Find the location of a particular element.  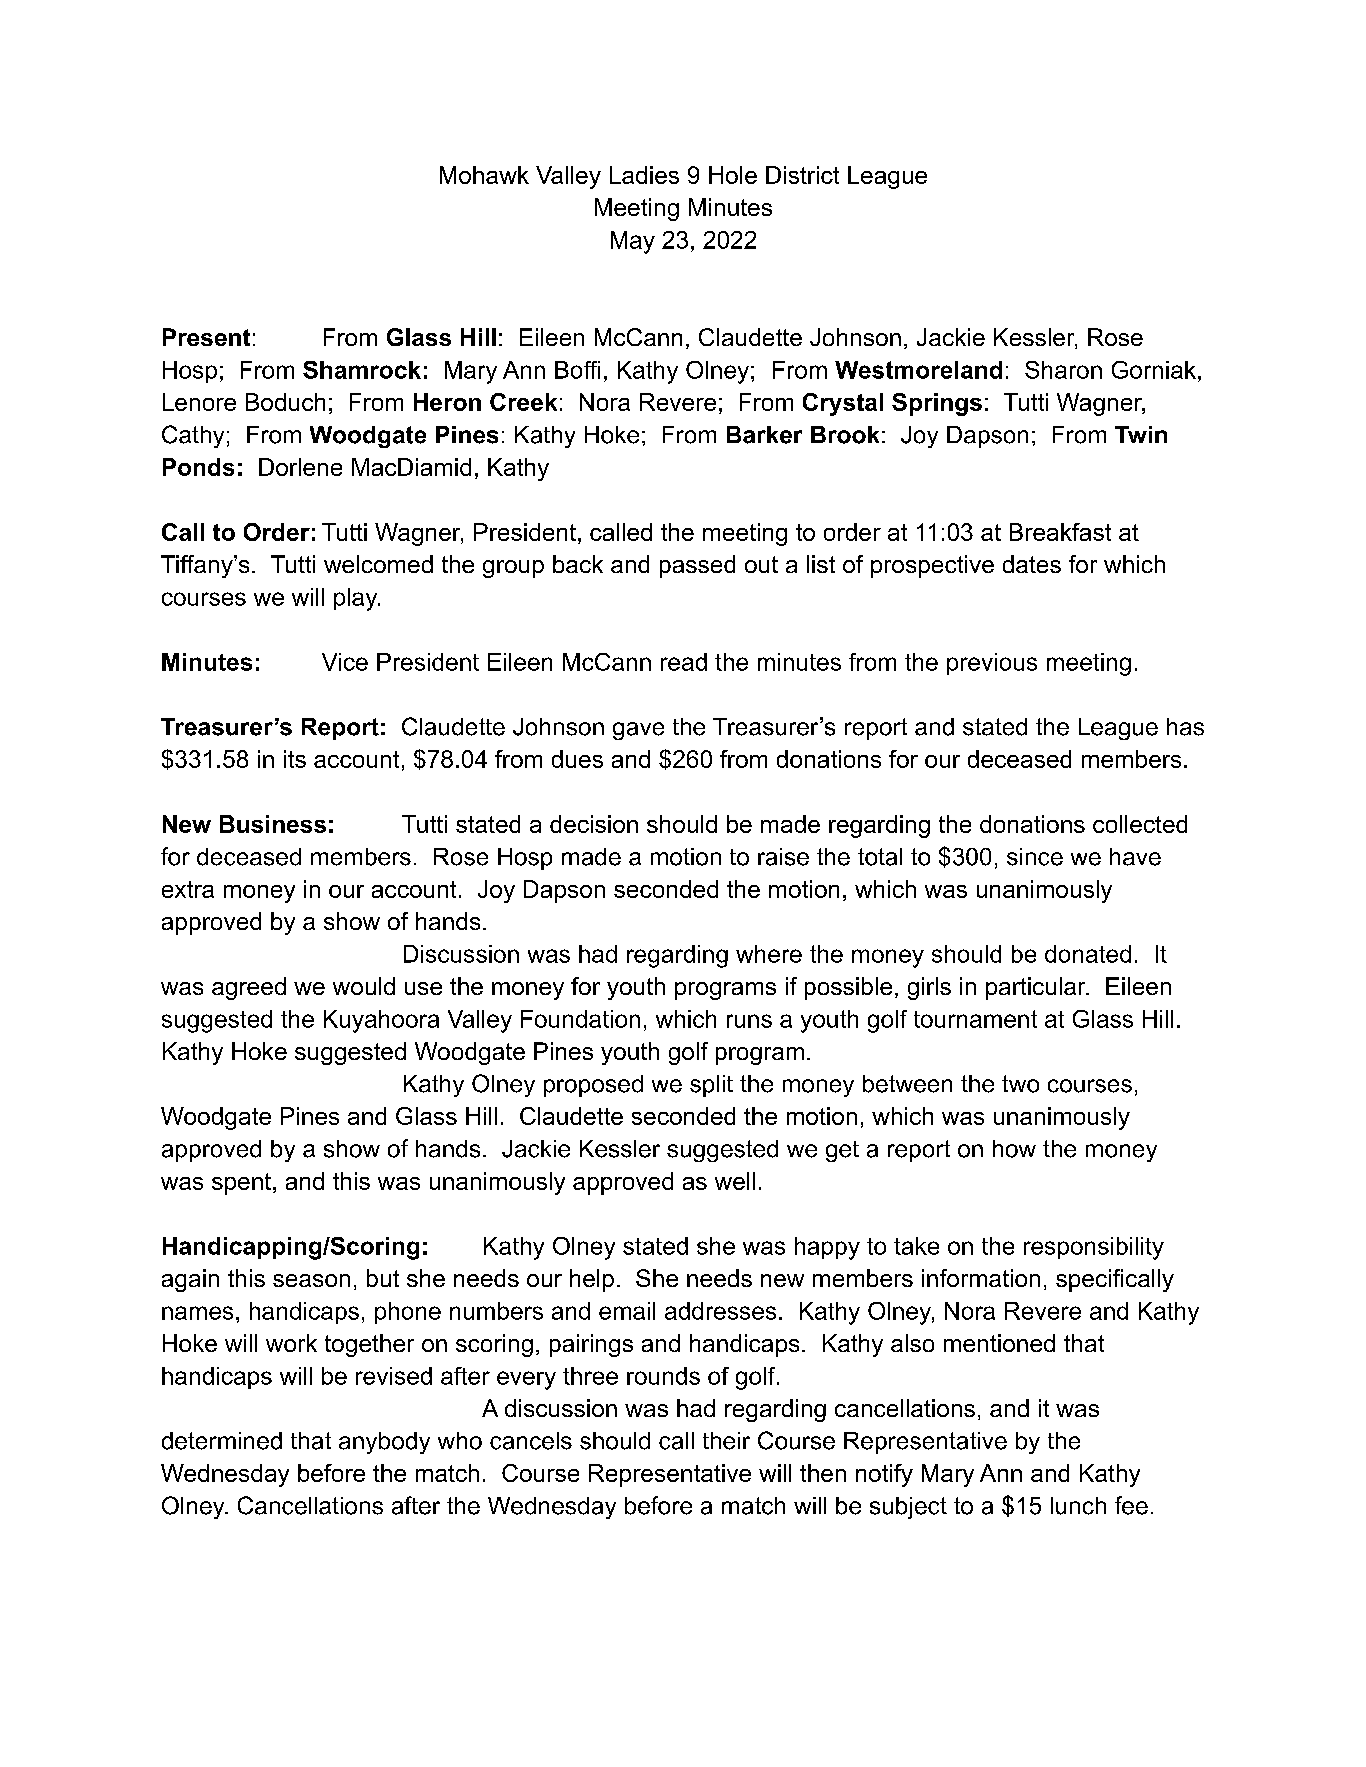

since is located at coordinates (1035, 857).
